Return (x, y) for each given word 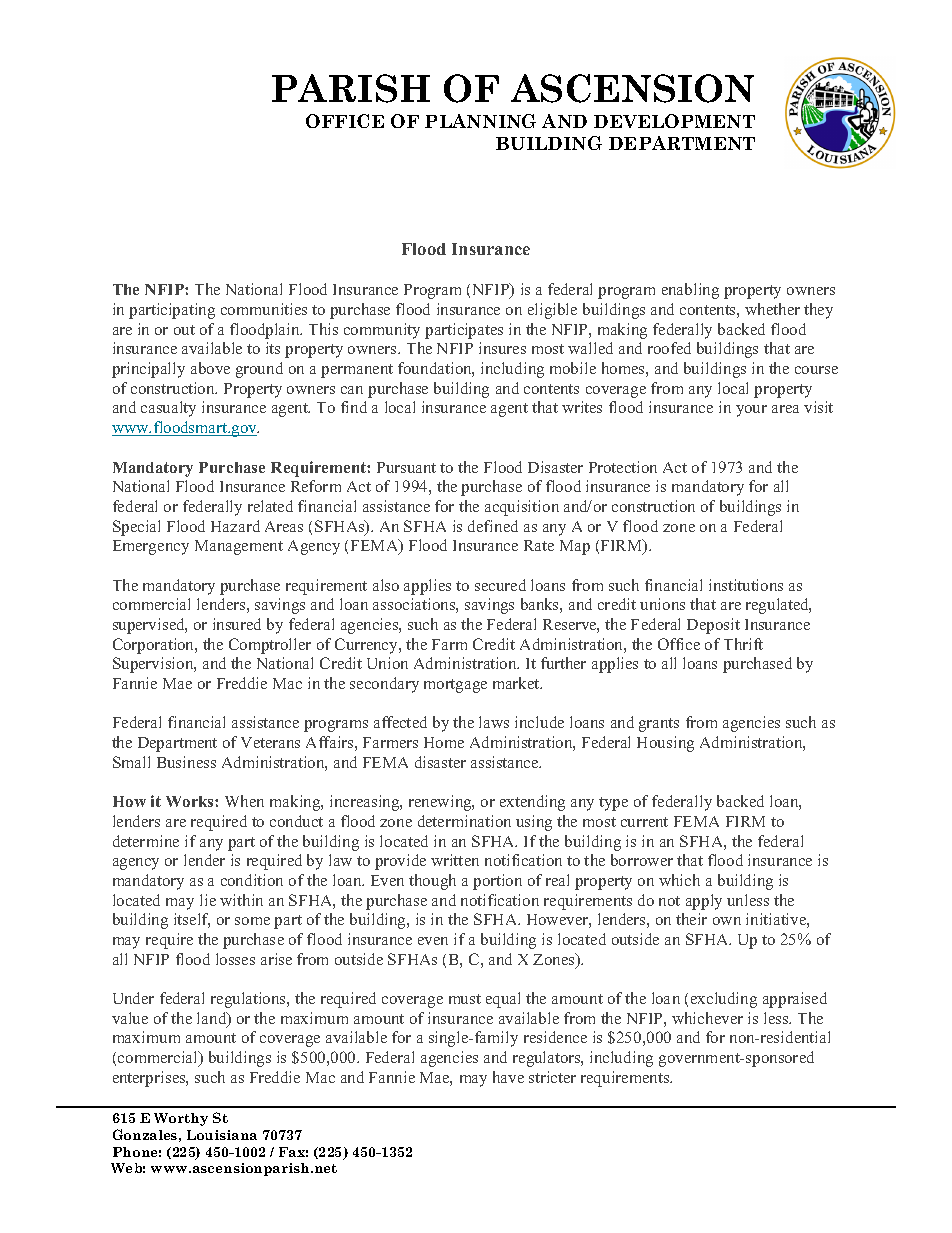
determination (464, 821)
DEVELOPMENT (674, 121)
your (751, 411)
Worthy (181, 1119)
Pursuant (406, 467)
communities (264, 309)
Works (191, 801)
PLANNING (480, 121)
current (644, 822)
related (270, 506)
